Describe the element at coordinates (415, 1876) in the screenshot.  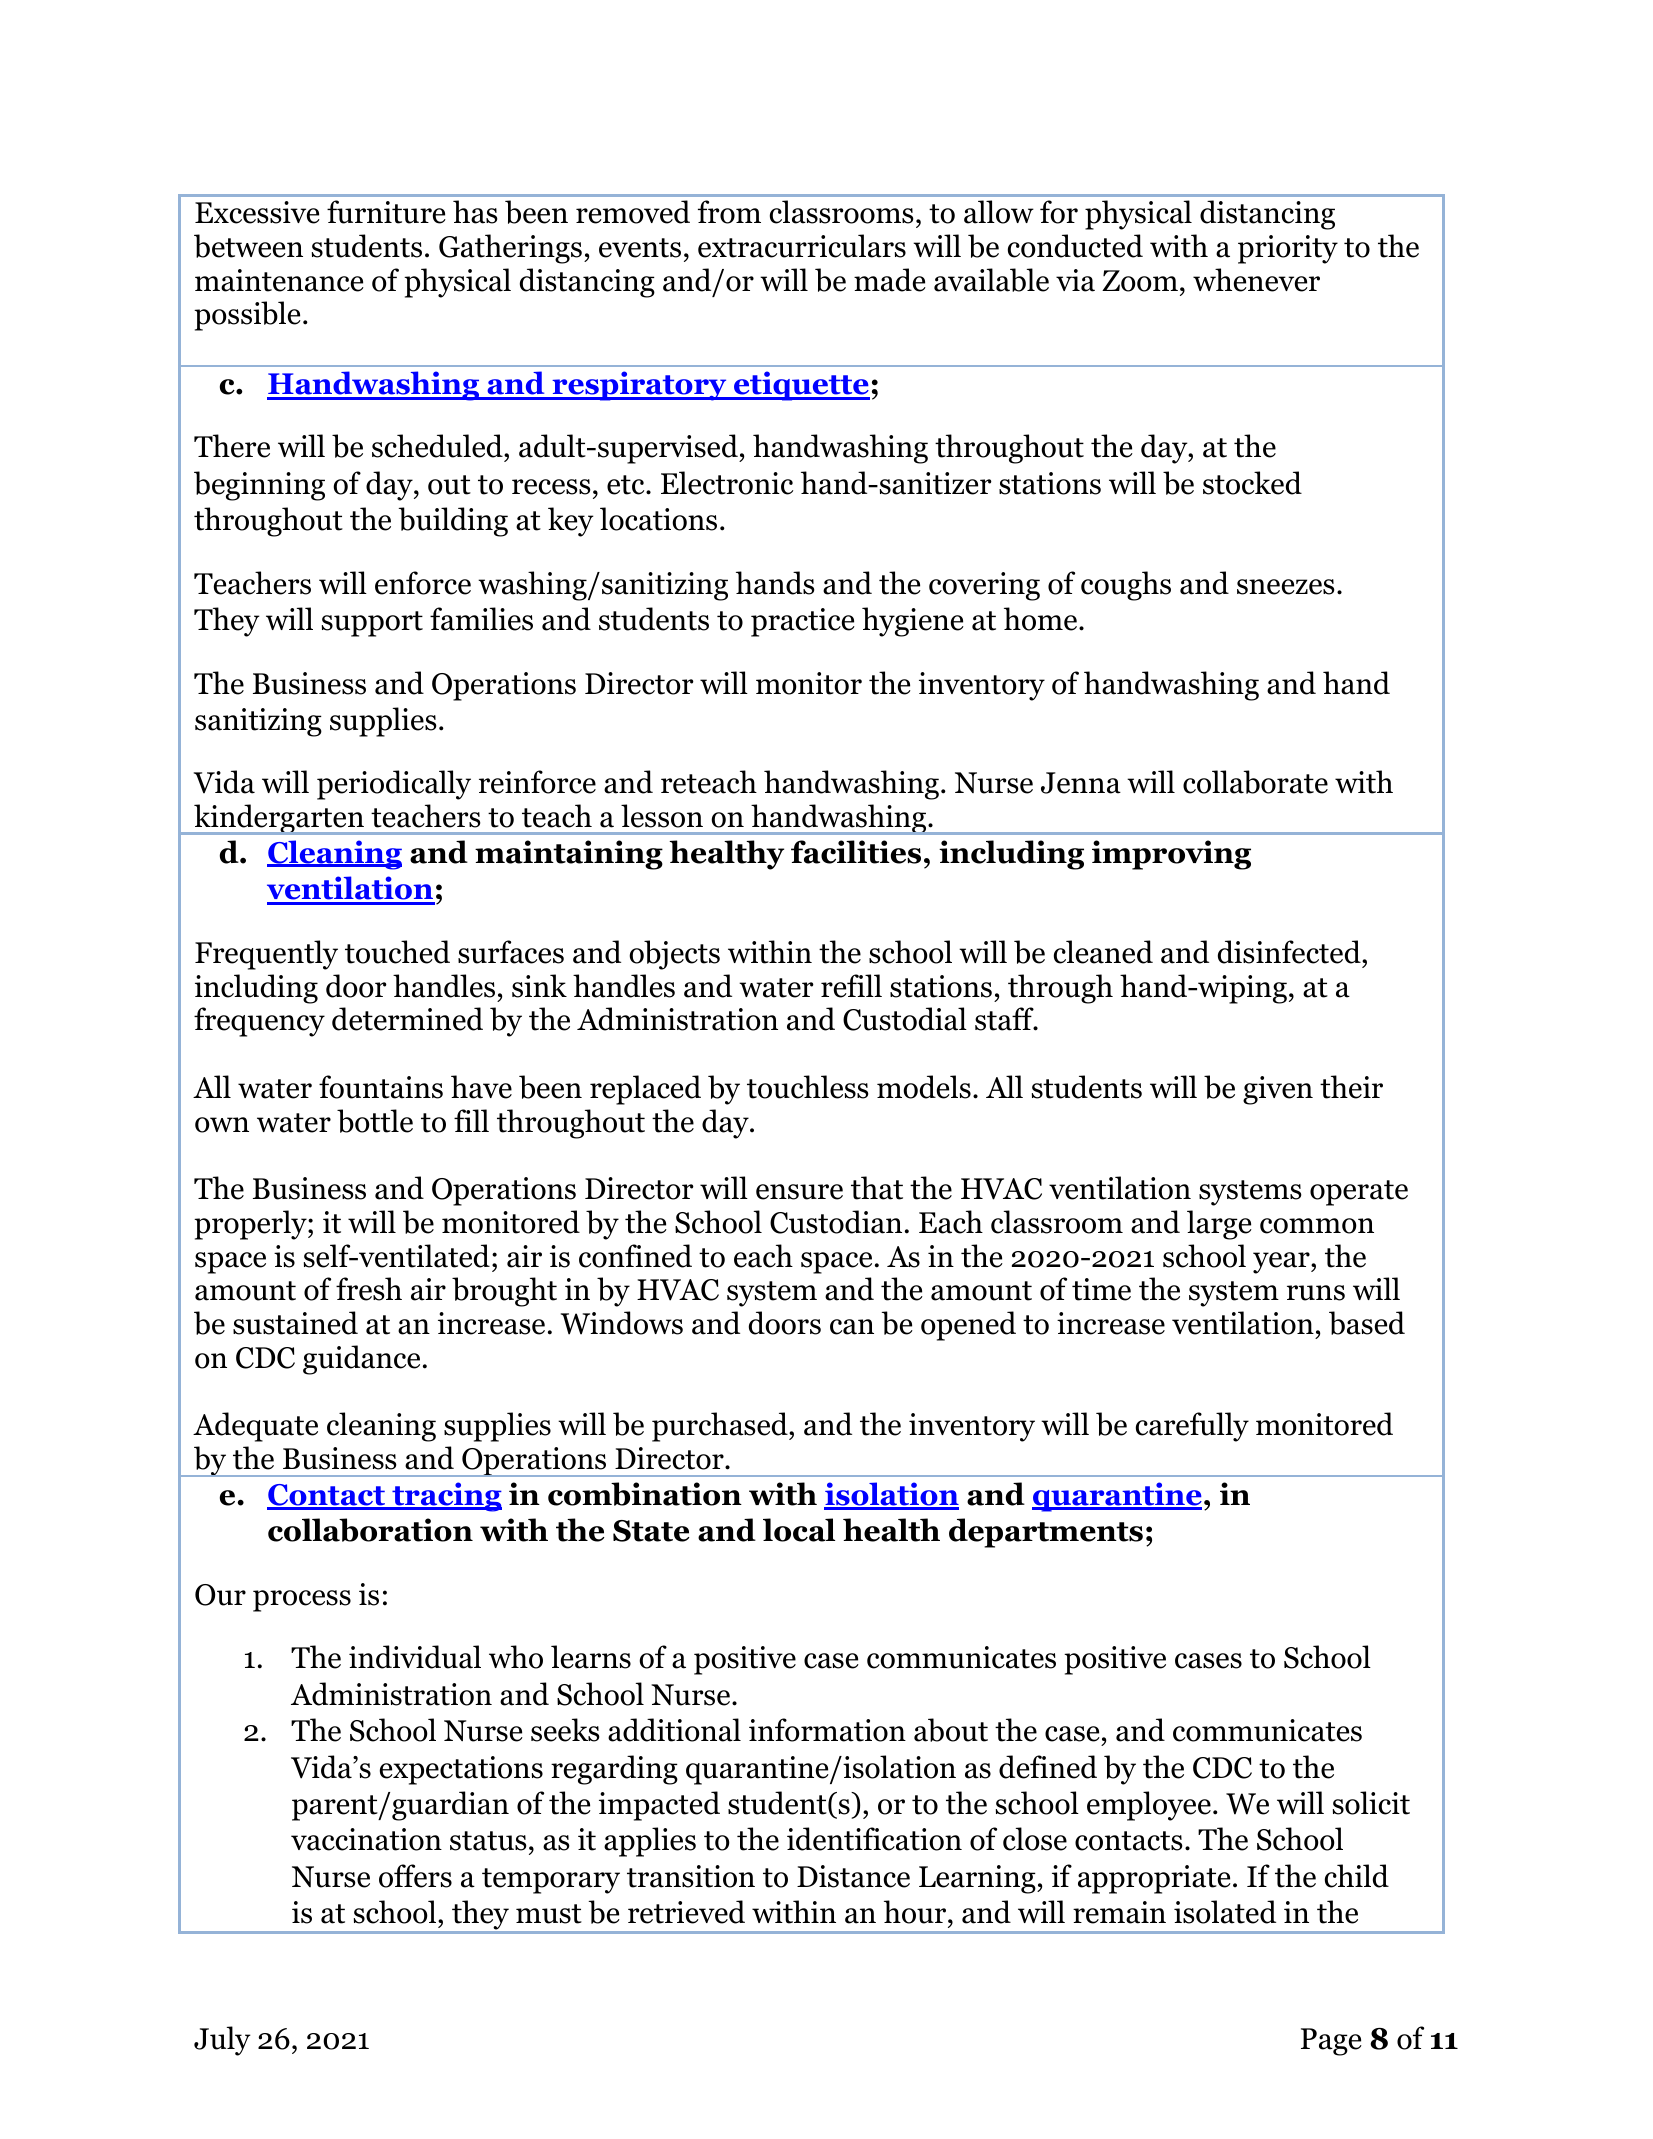
I see `offers` at that location.
